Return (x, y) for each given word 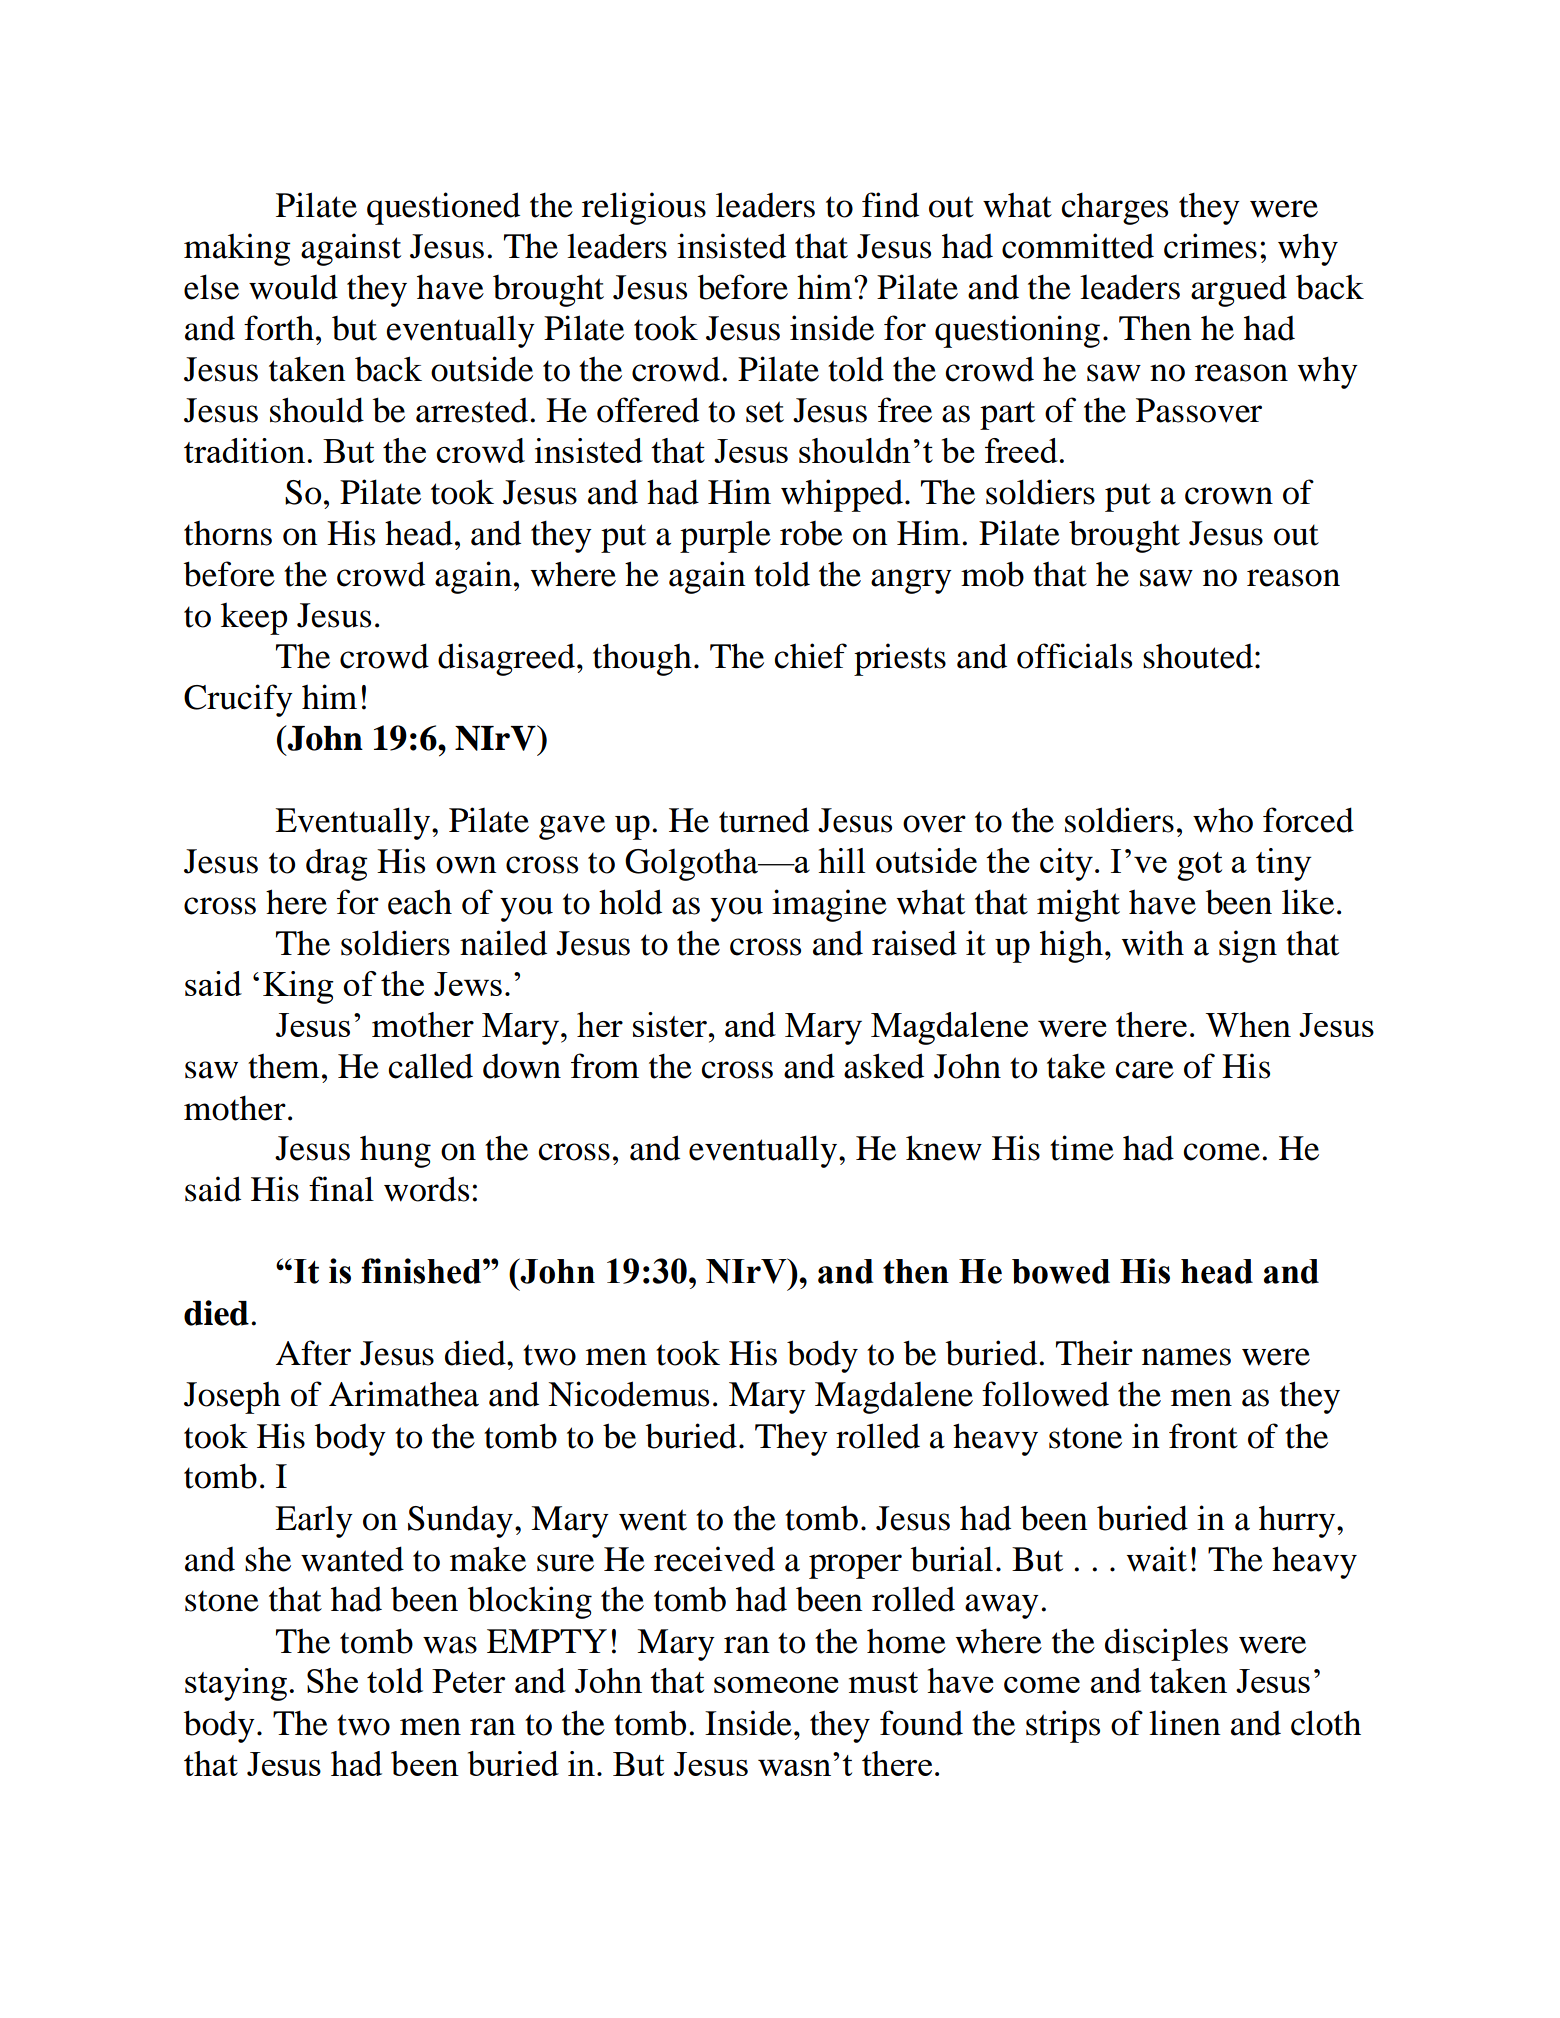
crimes (1210, 246)
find (890, 205)
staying (236, 1684)
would (293, 287)
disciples (1166, 1644)
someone (776, 1685)
